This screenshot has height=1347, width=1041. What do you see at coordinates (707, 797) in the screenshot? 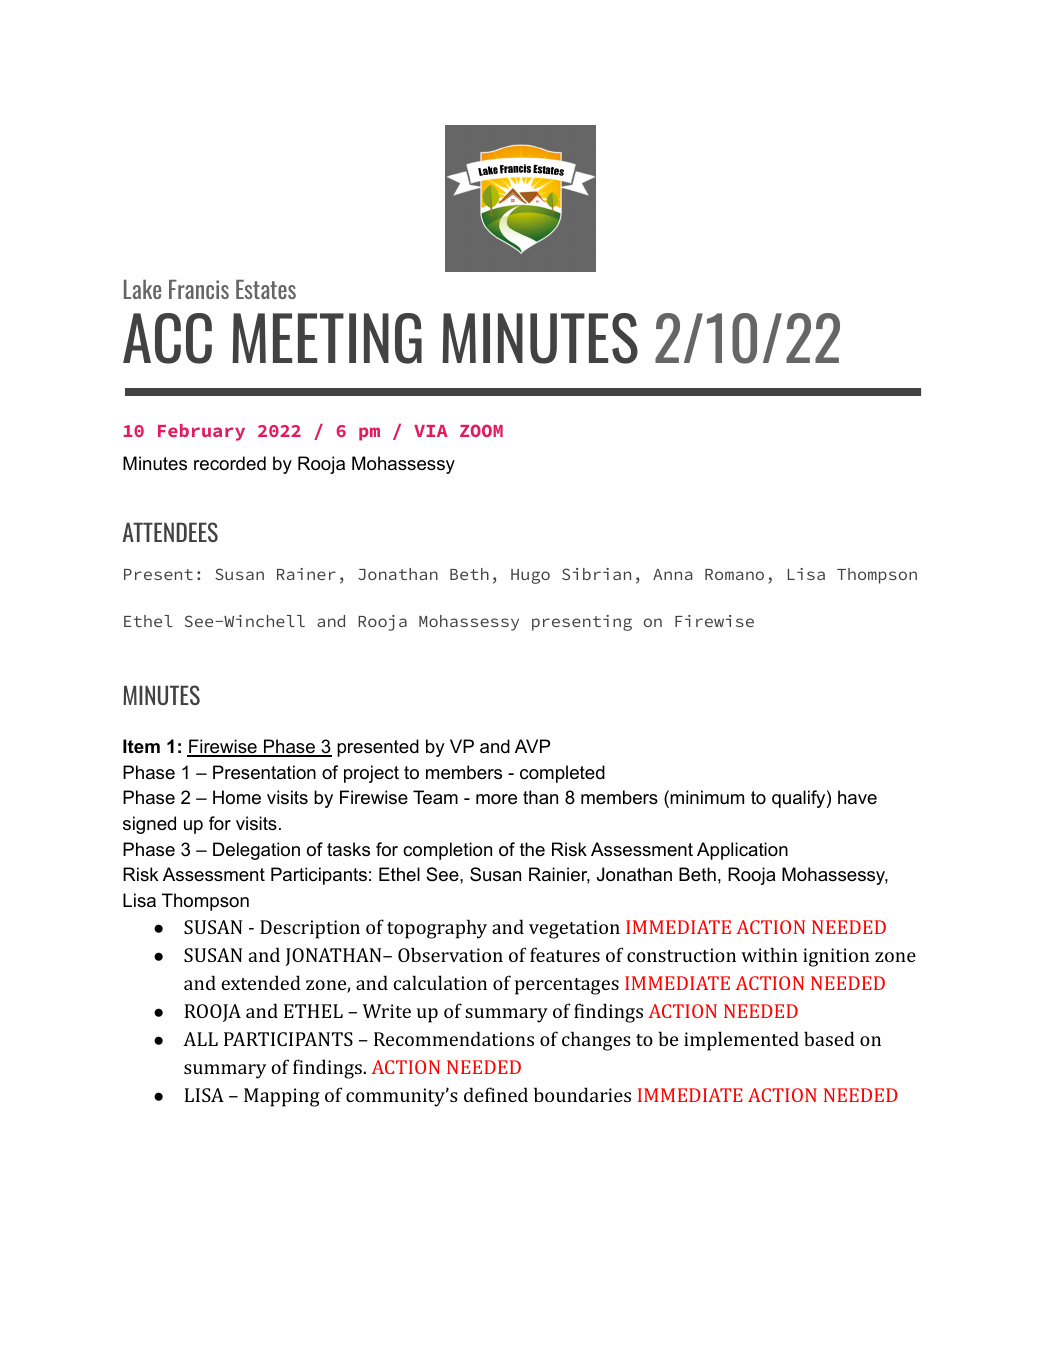
I see `minimum` at bounding box center [707, 797].
